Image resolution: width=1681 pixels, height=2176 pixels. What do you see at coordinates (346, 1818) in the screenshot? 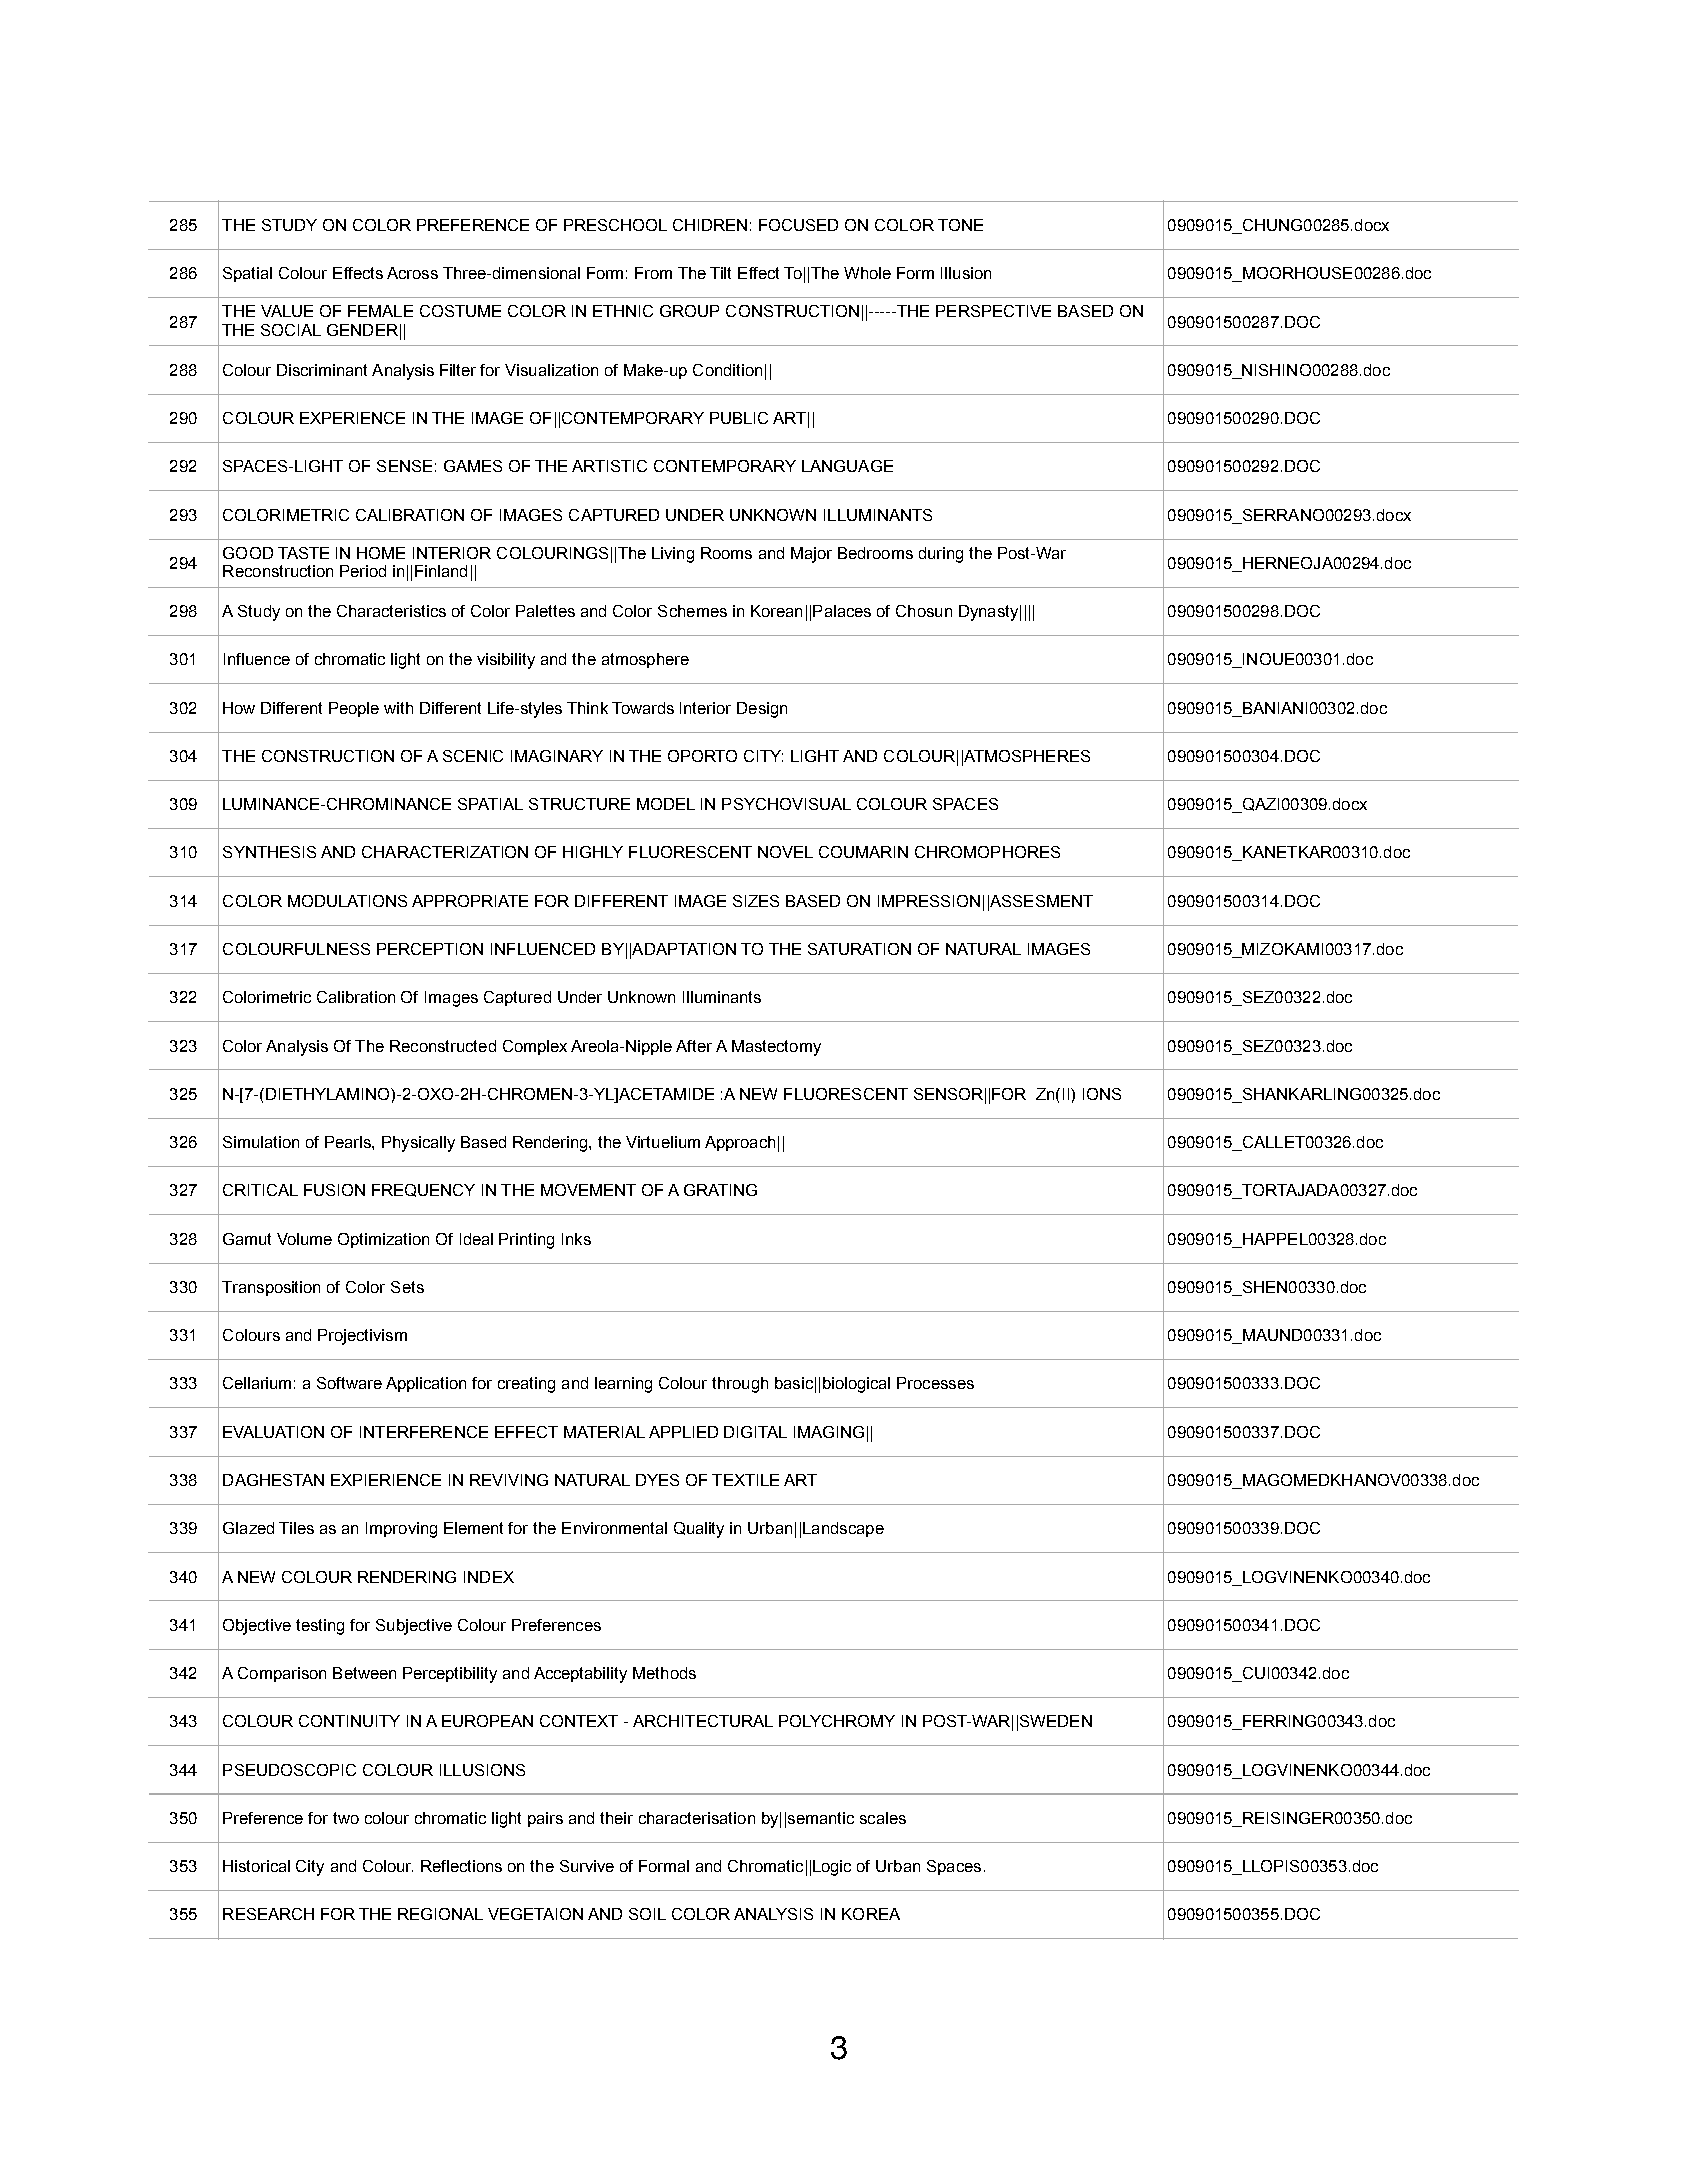
I see `two` at bounding box center [346, 1818].
